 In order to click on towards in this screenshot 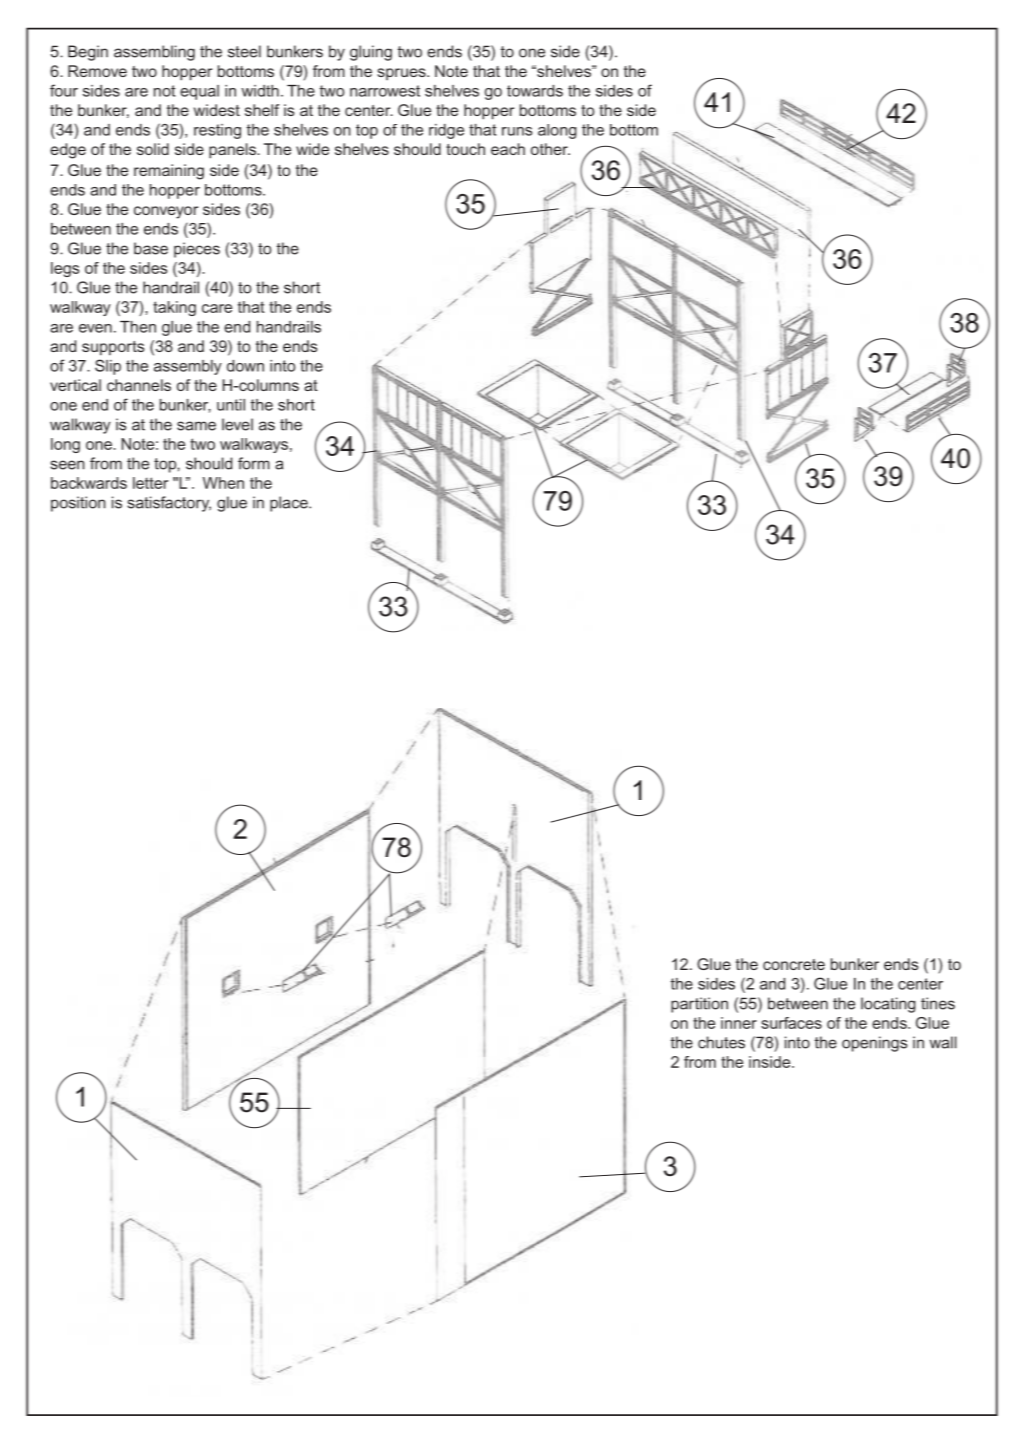, I will do `click(535, 91)`.
